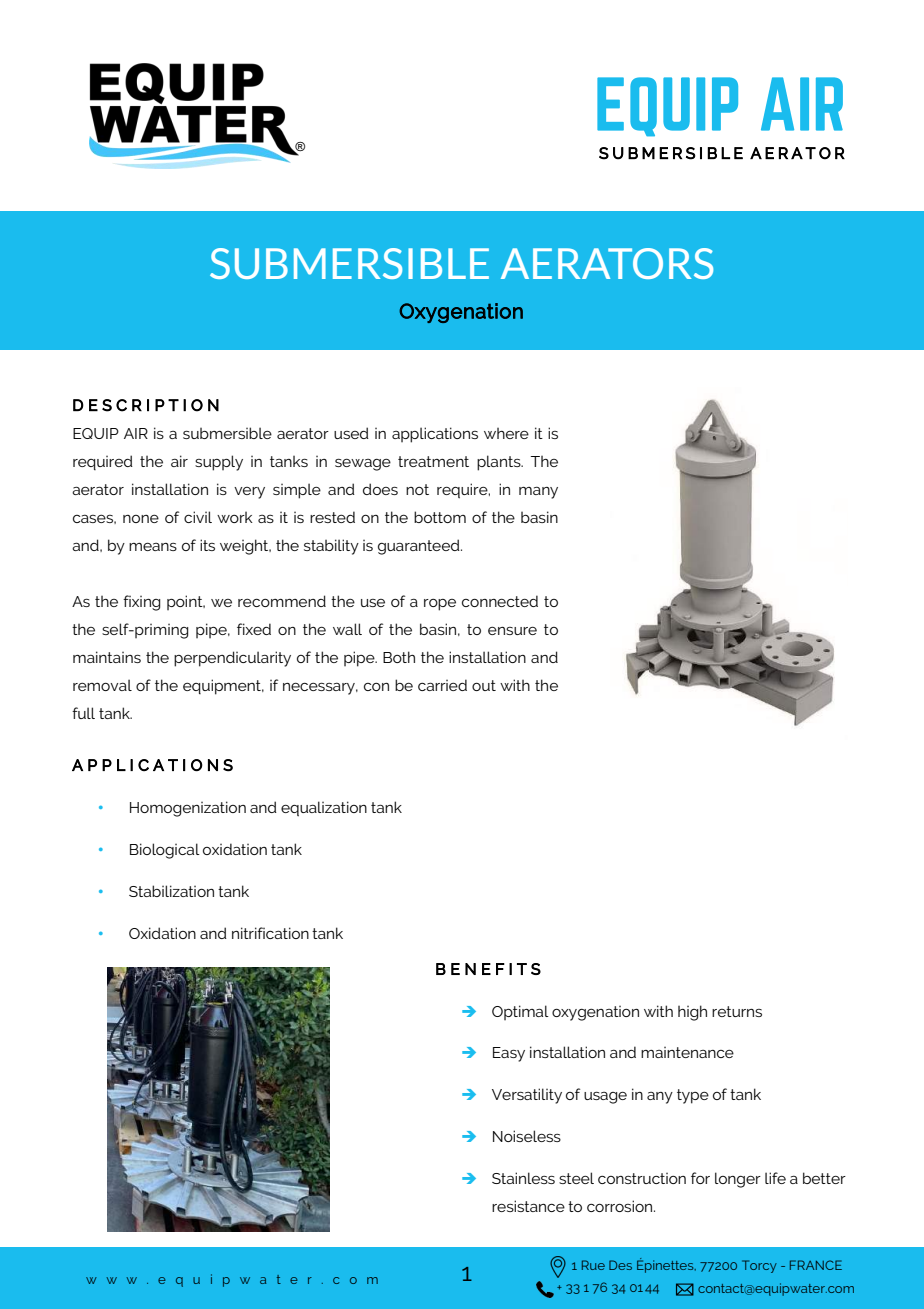 The image size is (924, 1309). I want to click on Easy, so click(509, 1054).
